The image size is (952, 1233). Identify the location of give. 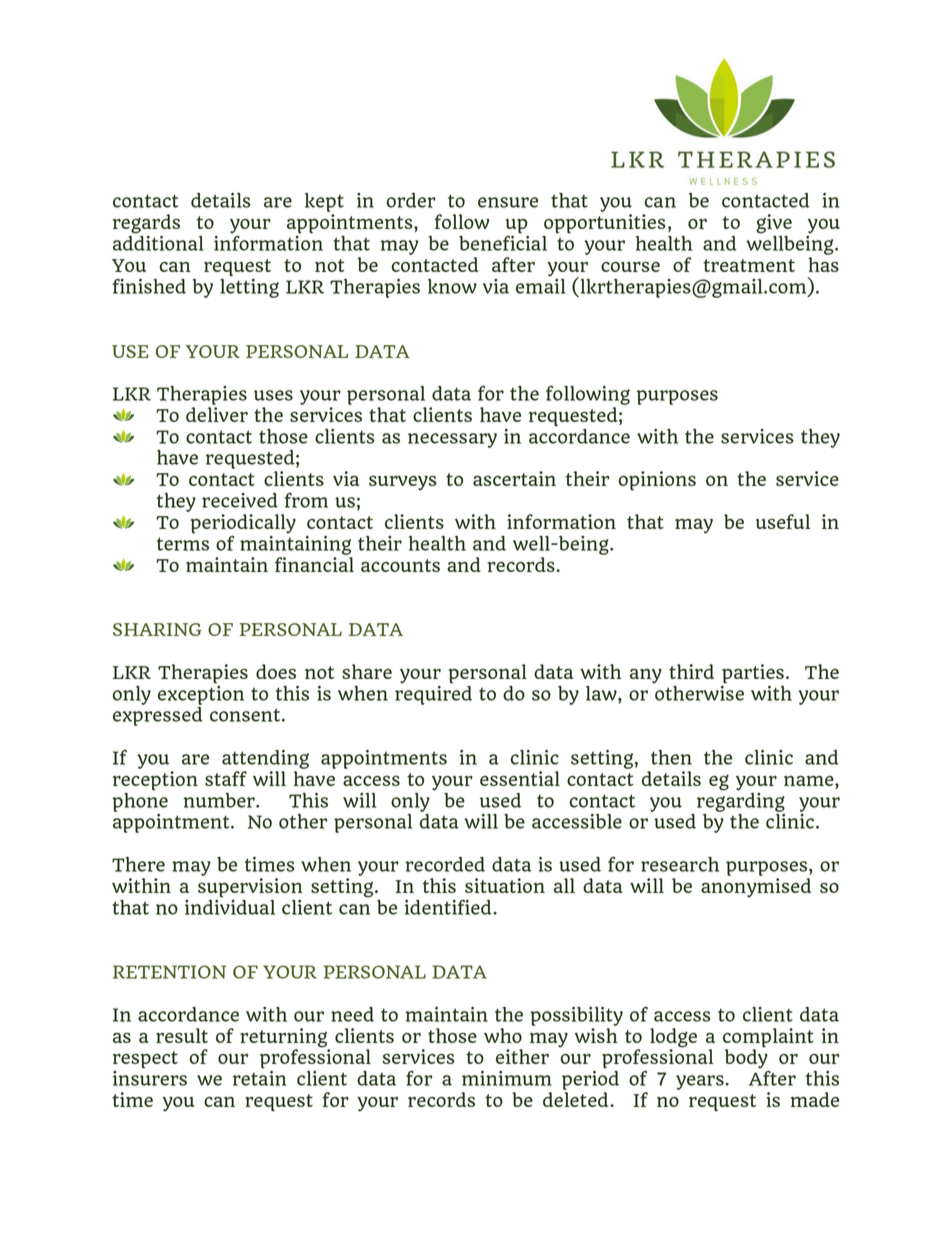
(774, 224).
